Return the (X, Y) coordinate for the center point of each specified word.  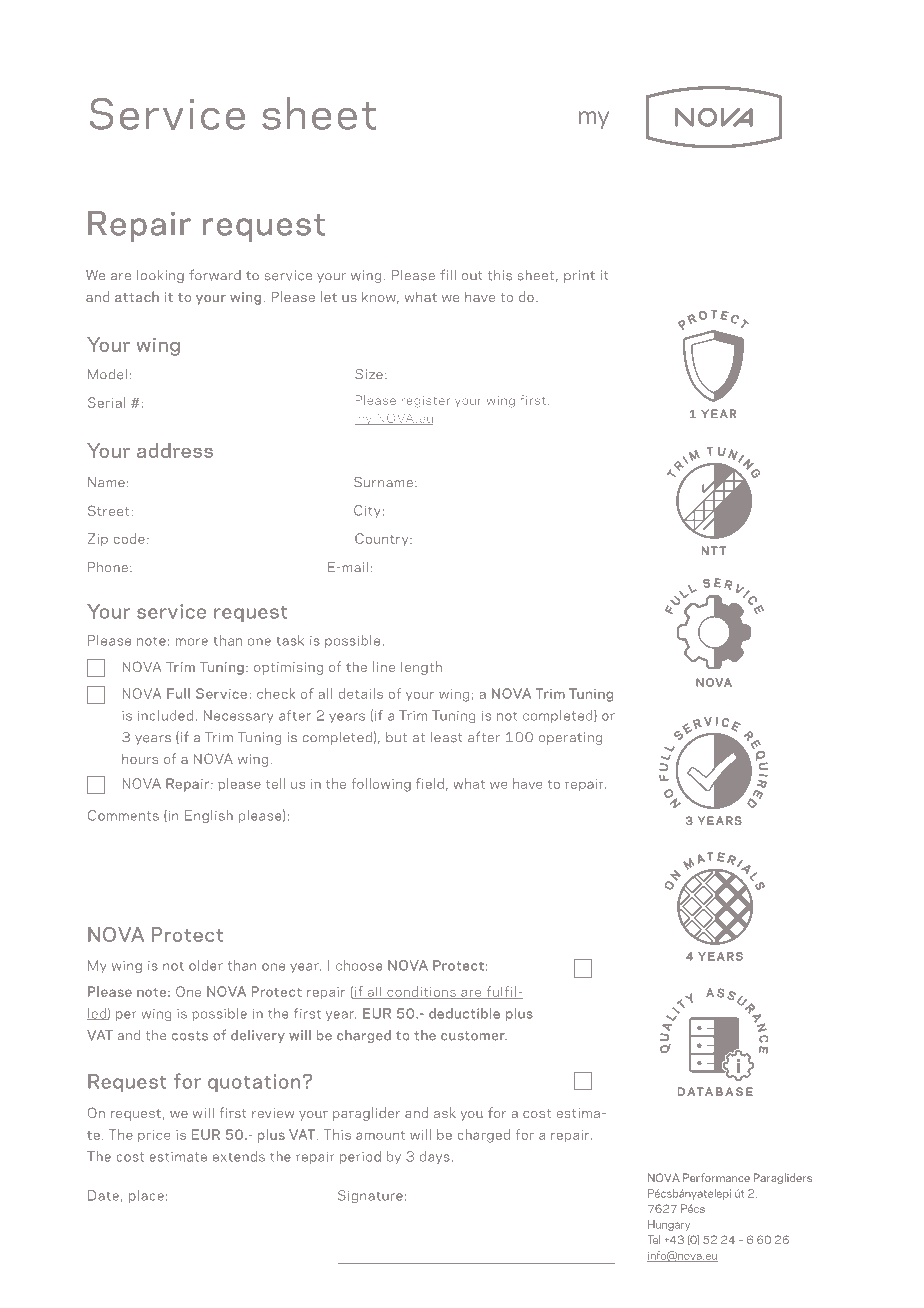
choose (359, 965)
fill (448, 274)
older (206, 965)
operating (570, 738)
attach (137, 296)
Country (383, 539)
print (579, 276)
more (192, 642)
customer (474, 1036)
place (146, 1196)
